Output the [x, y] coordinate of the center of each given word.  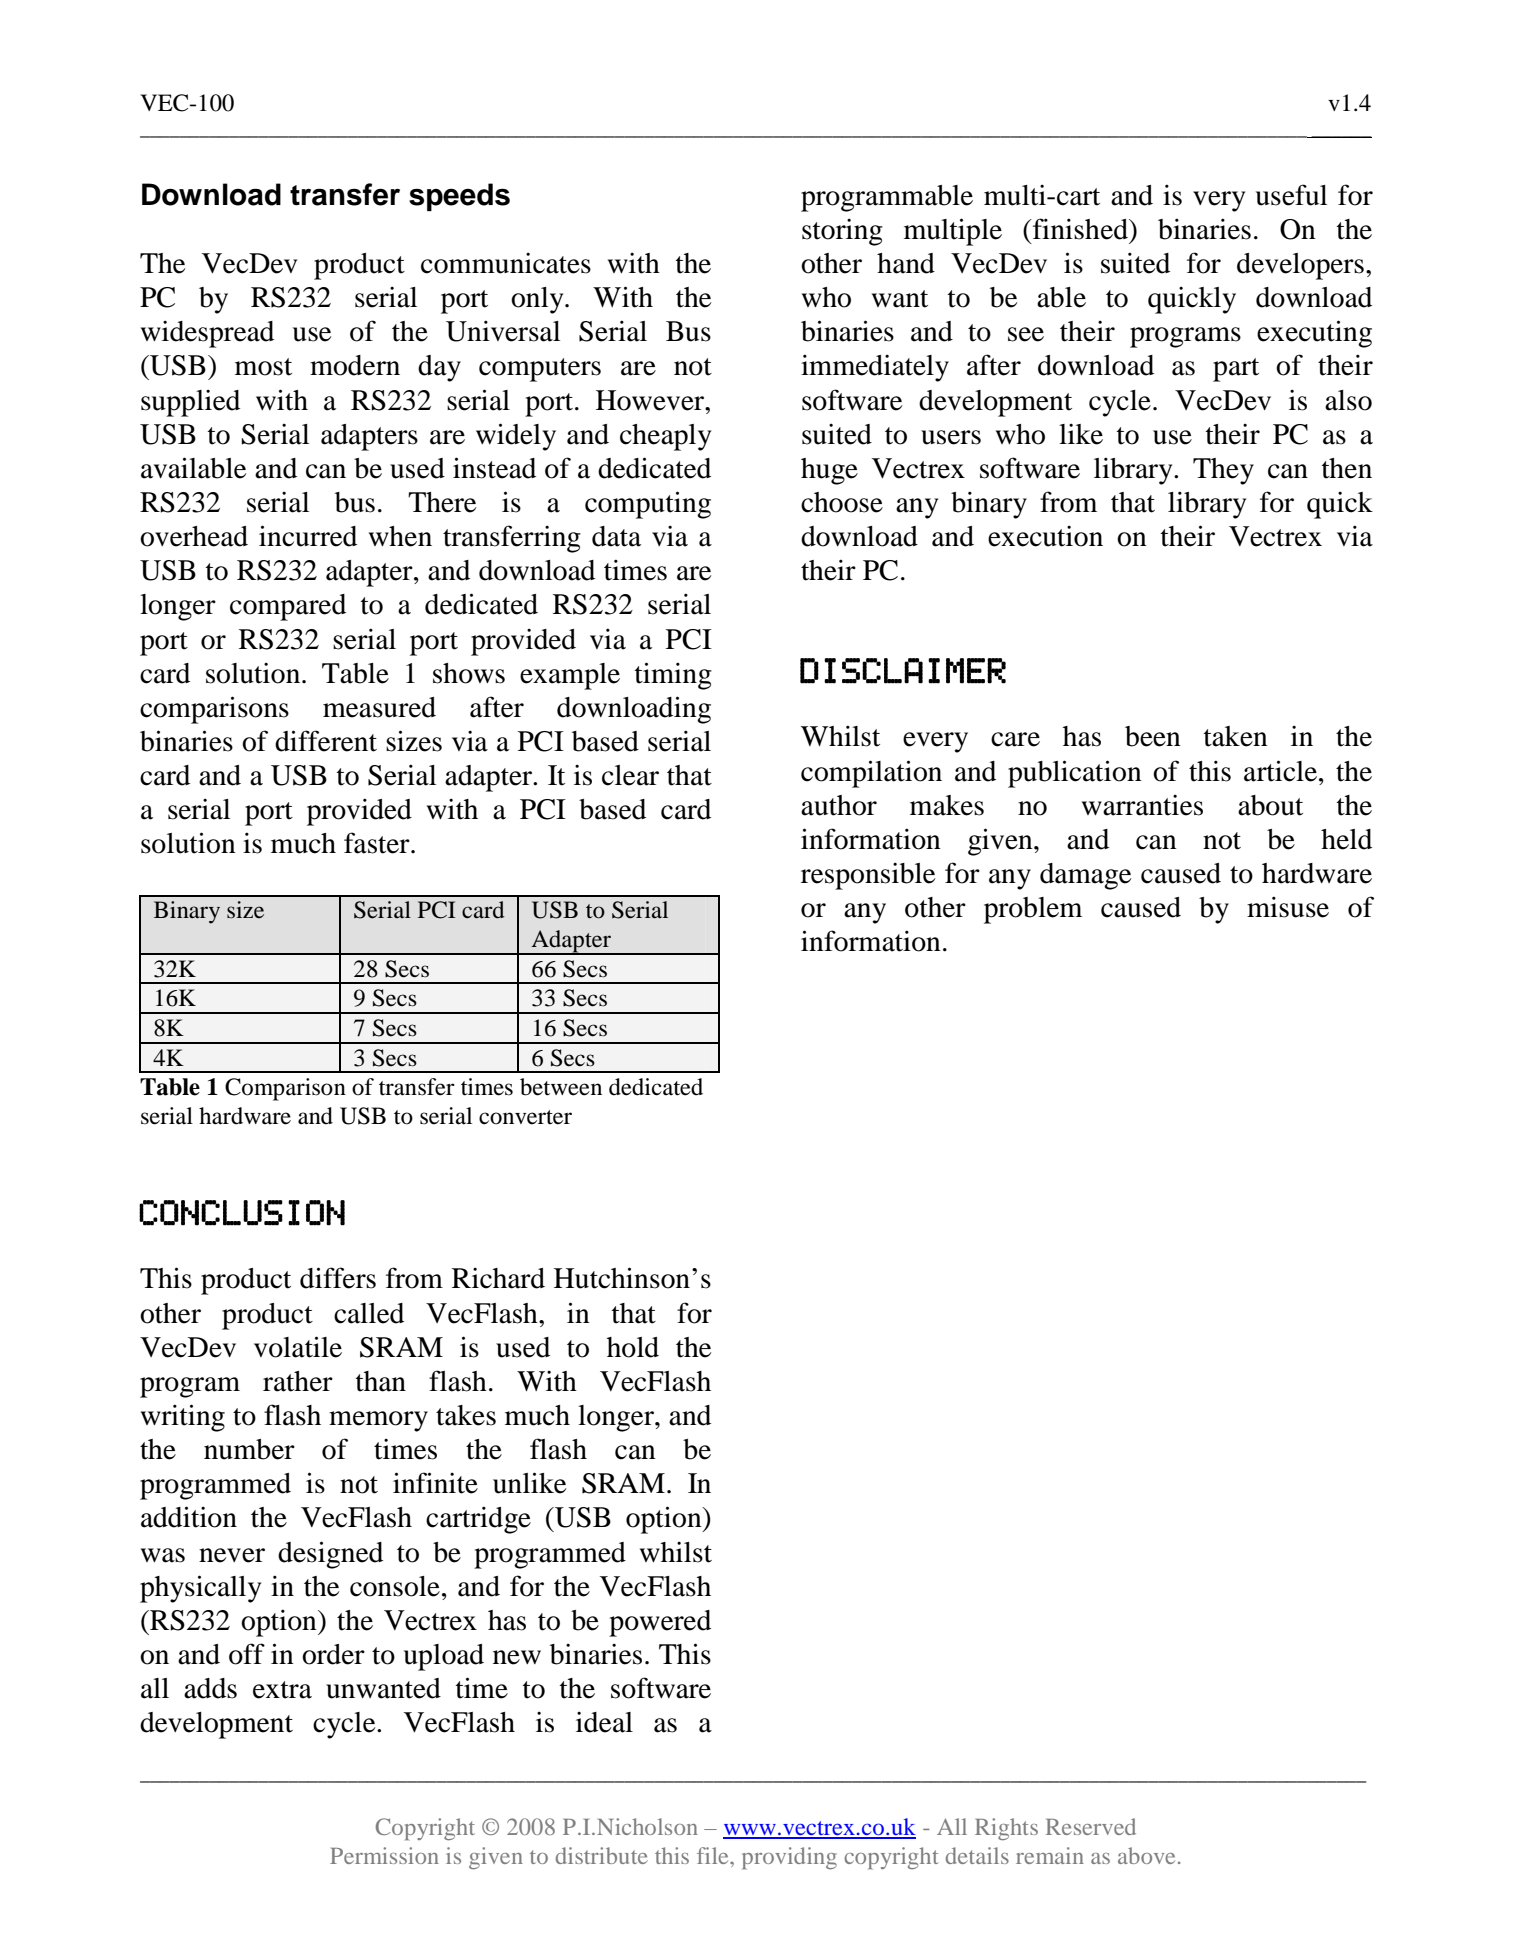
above [1146, 1855]
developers [1300, 266]
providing [789, 1858]
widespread [207, 334]
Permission [384, 1855]
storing [842, 232]
